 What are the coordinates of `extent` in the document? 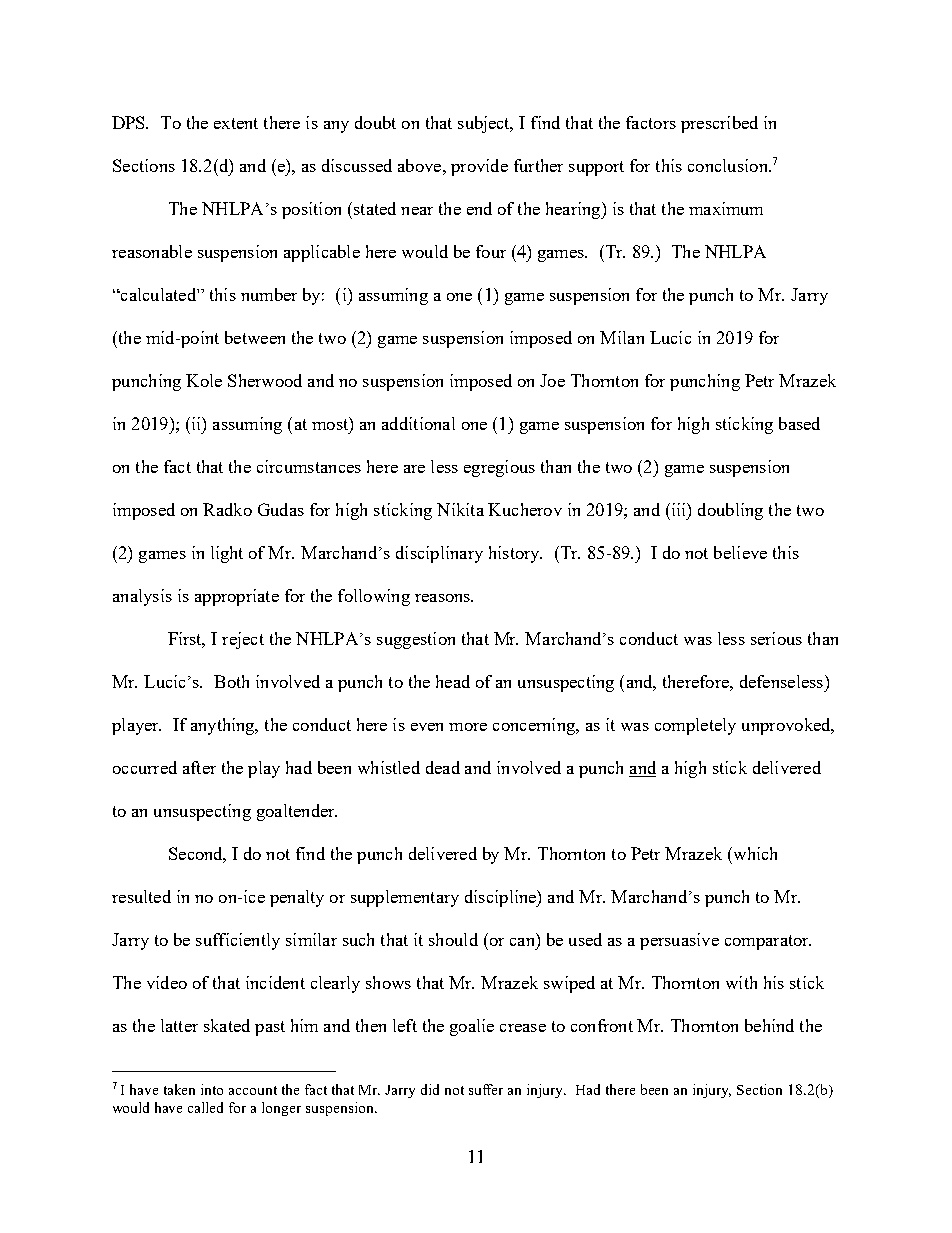 It's located at (236, 123).
